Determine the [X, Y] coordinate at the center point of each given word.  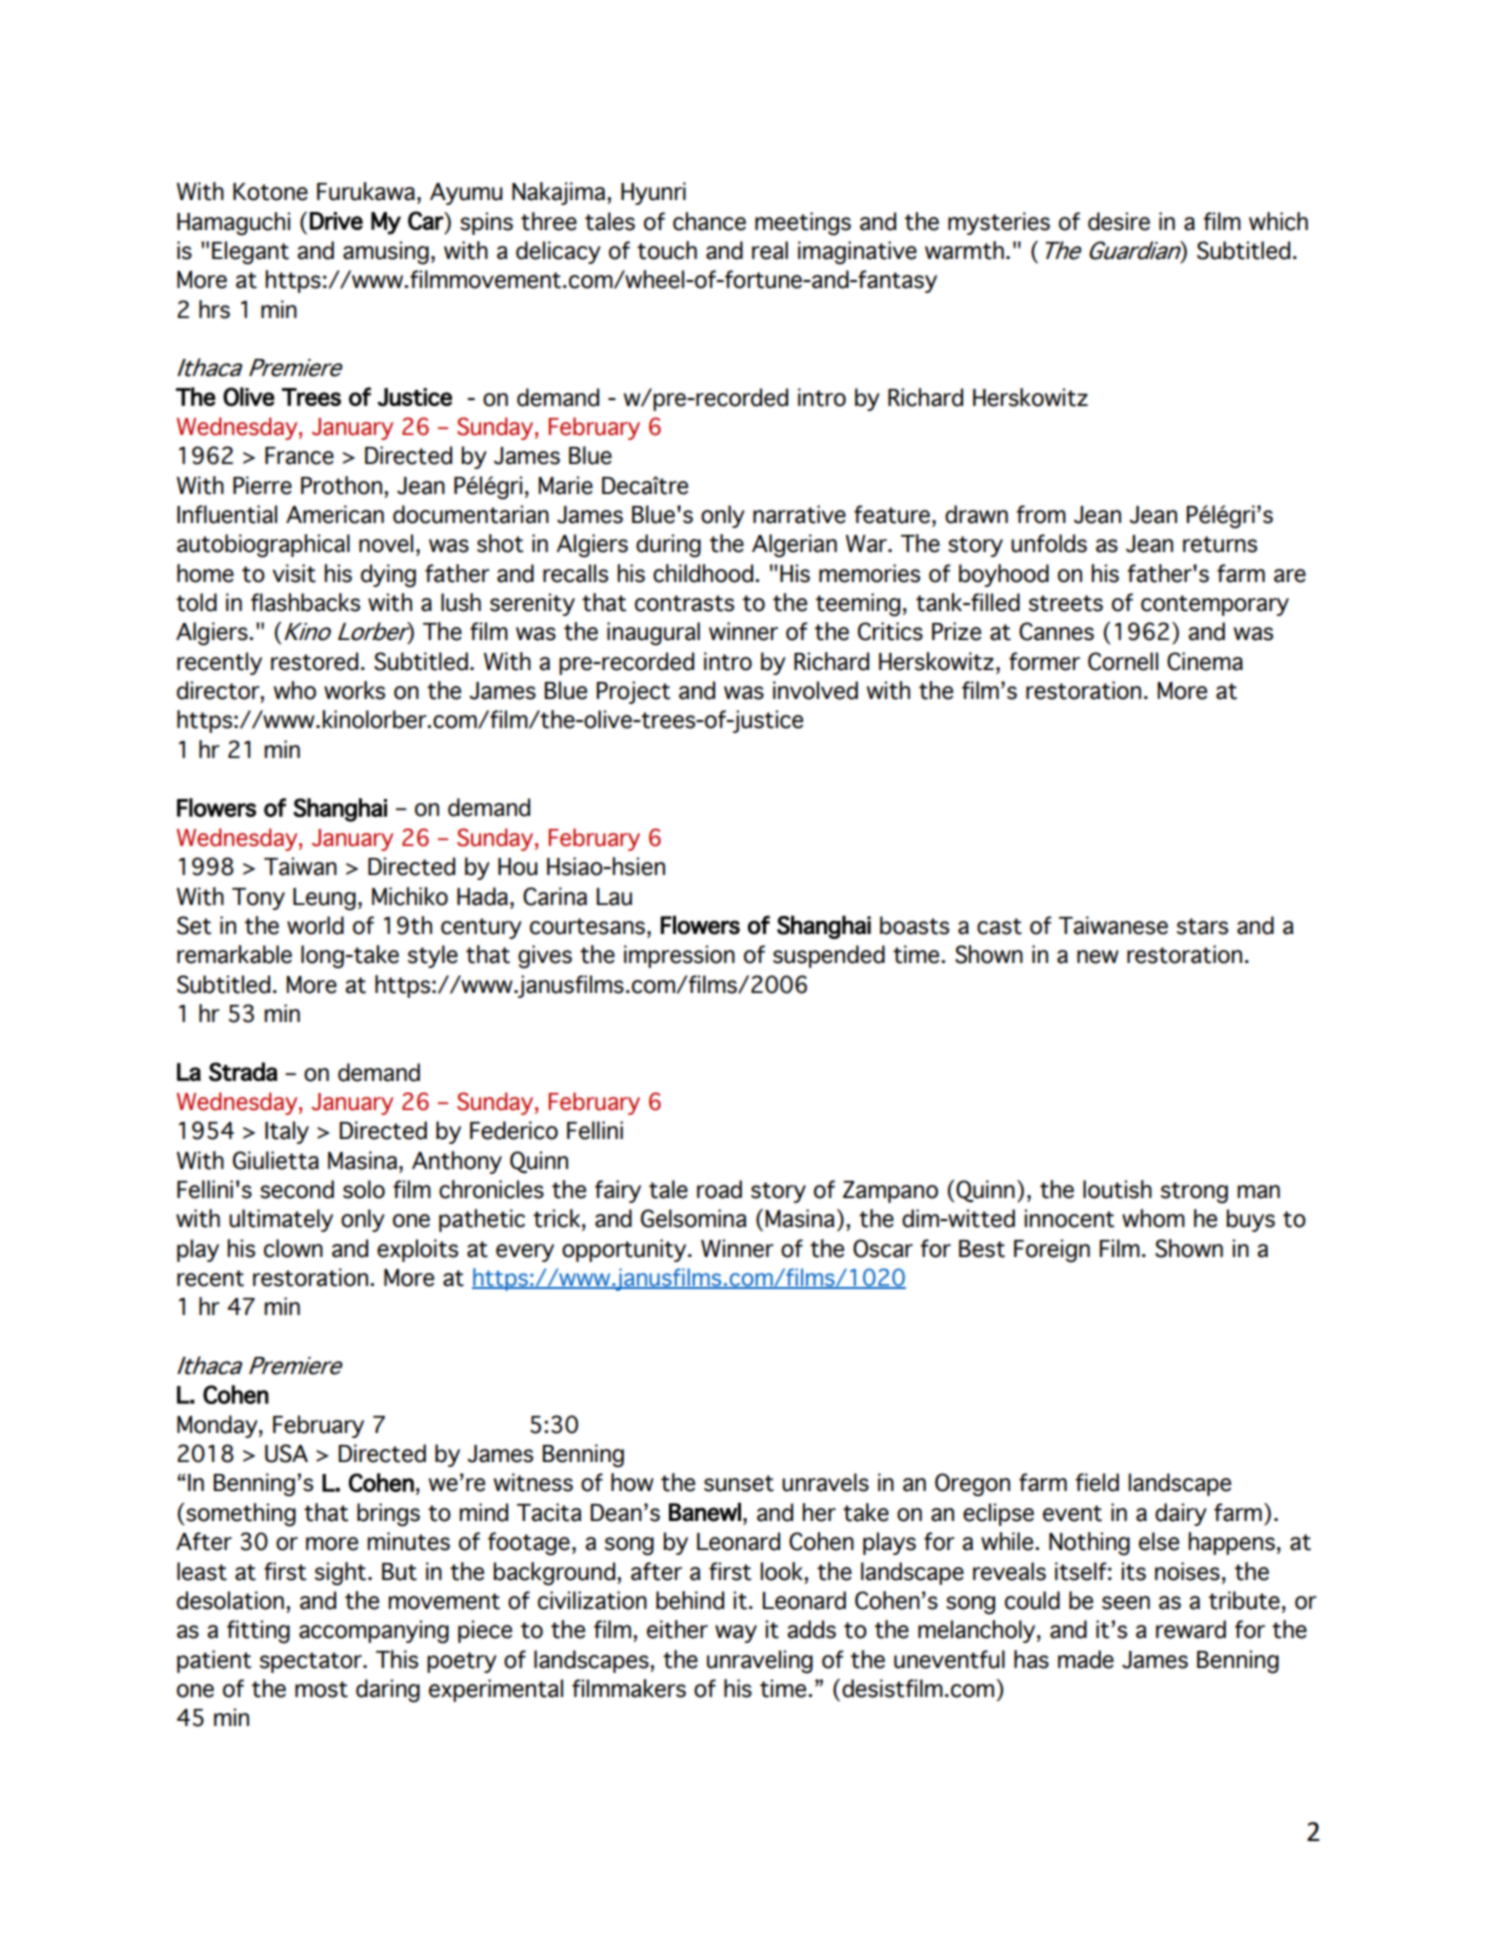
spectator [312, 1662]
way [736, 1634]
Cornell [1123, 661]
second [297, 1189]
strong [1194, 1193]
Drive [336, 221]
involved [815, 690]
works [354, 690]
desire [1119, 221]
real [770, 250]
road [719, 1189]
